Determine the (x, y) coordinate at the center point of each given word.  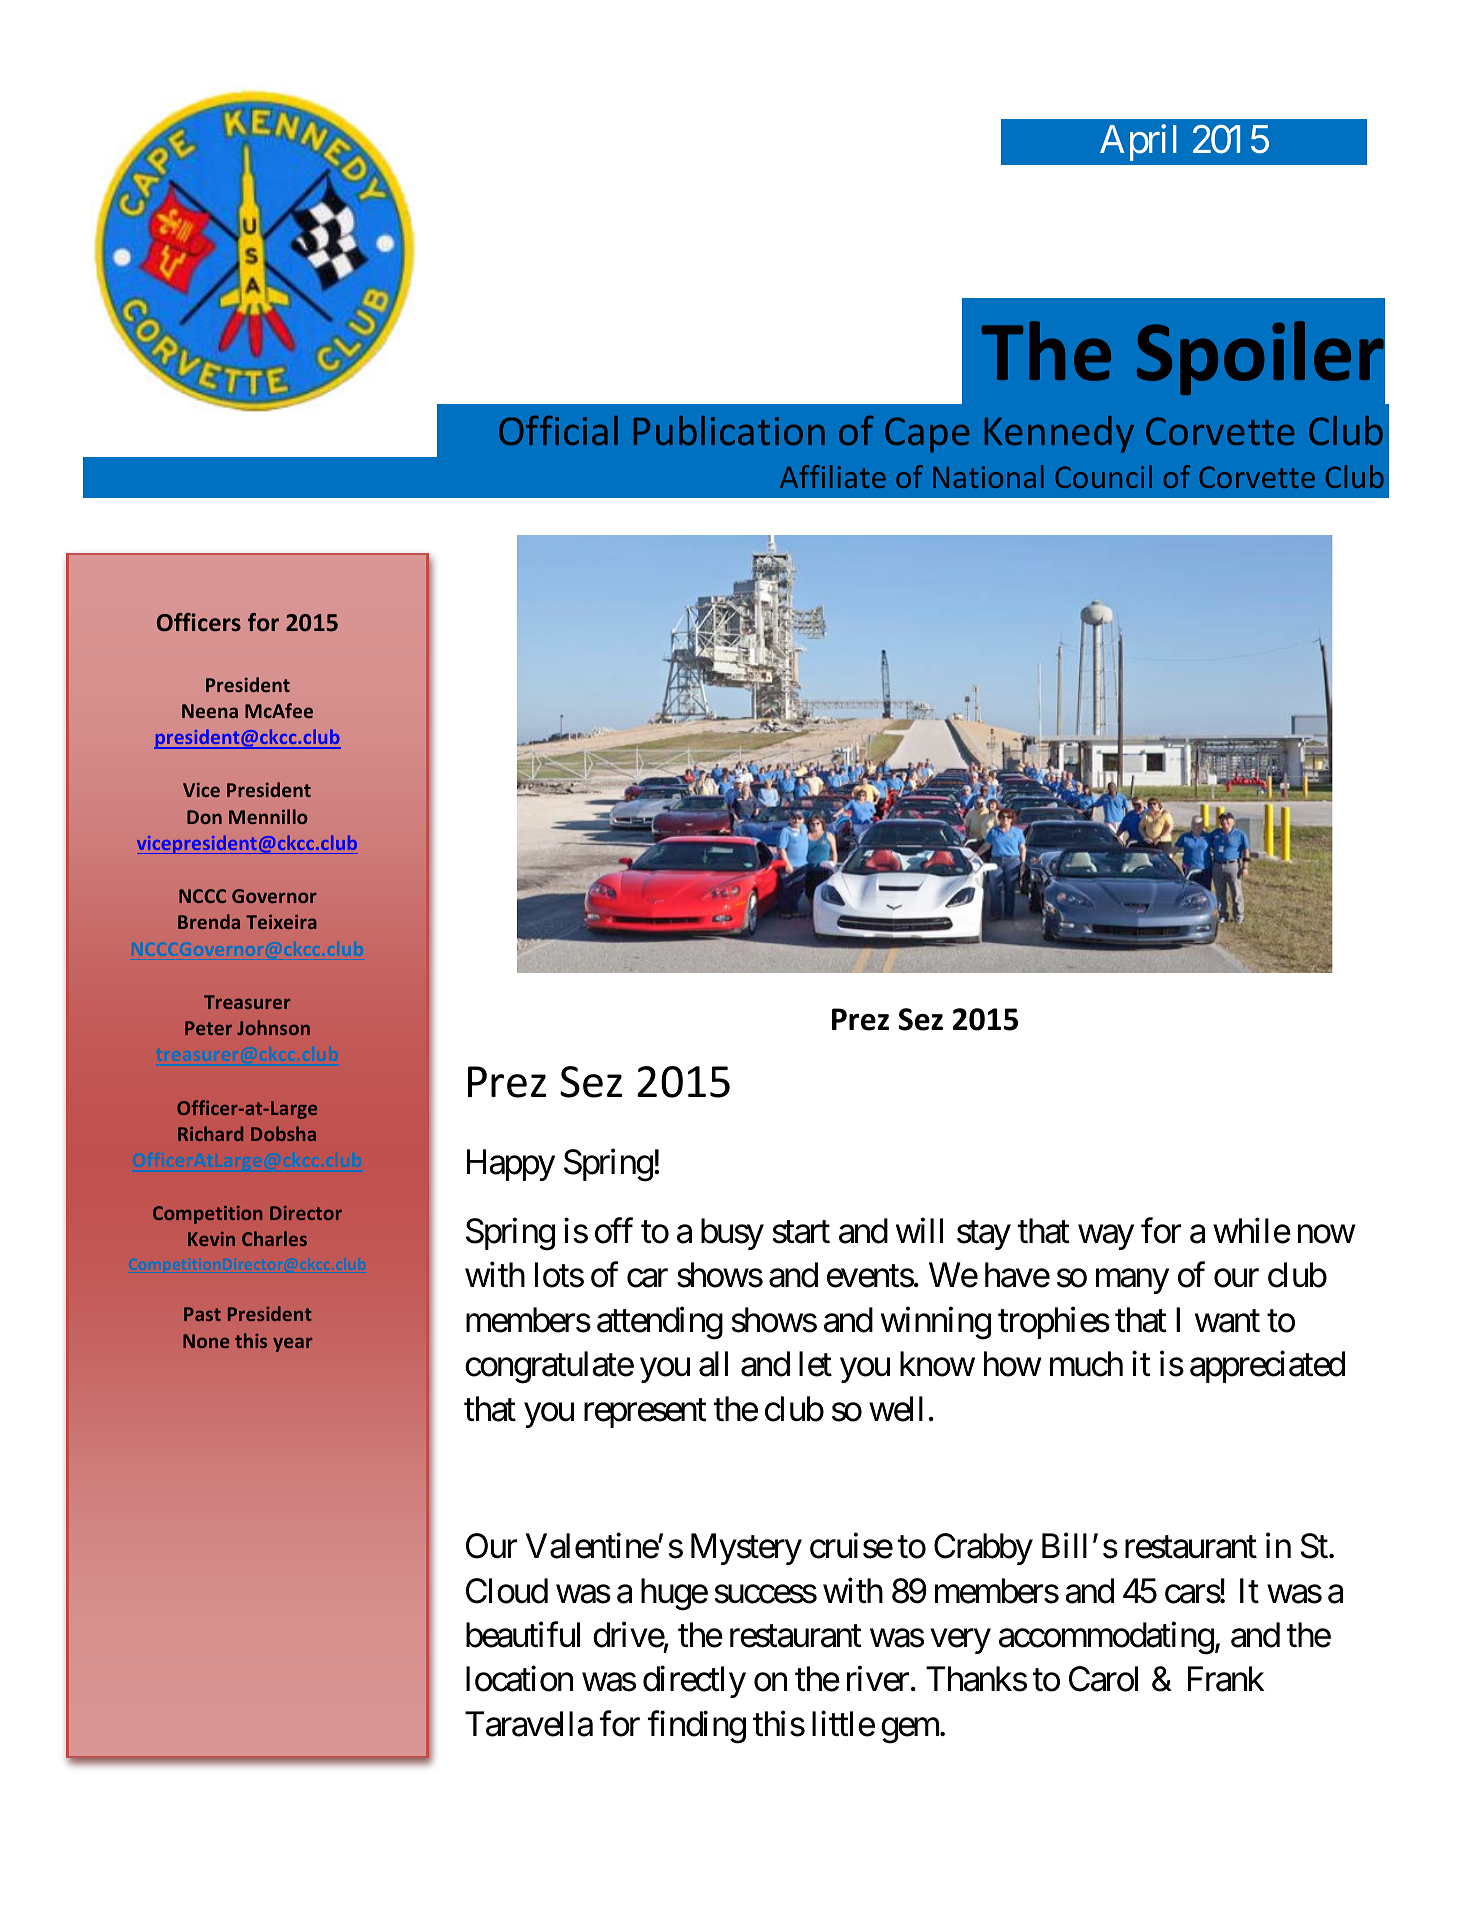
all (713, 1364)
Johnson (273, 1027)
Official (558, 430)
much (1086, 1364)
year (293, 1344)
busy (732, 1234)
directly (694, 1682)
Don (204, 817)
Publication (729, 430)
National (988, 476)
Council (1103, 476)
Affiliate (833, 476)
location (519, 1679)
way (1106, 1237)
